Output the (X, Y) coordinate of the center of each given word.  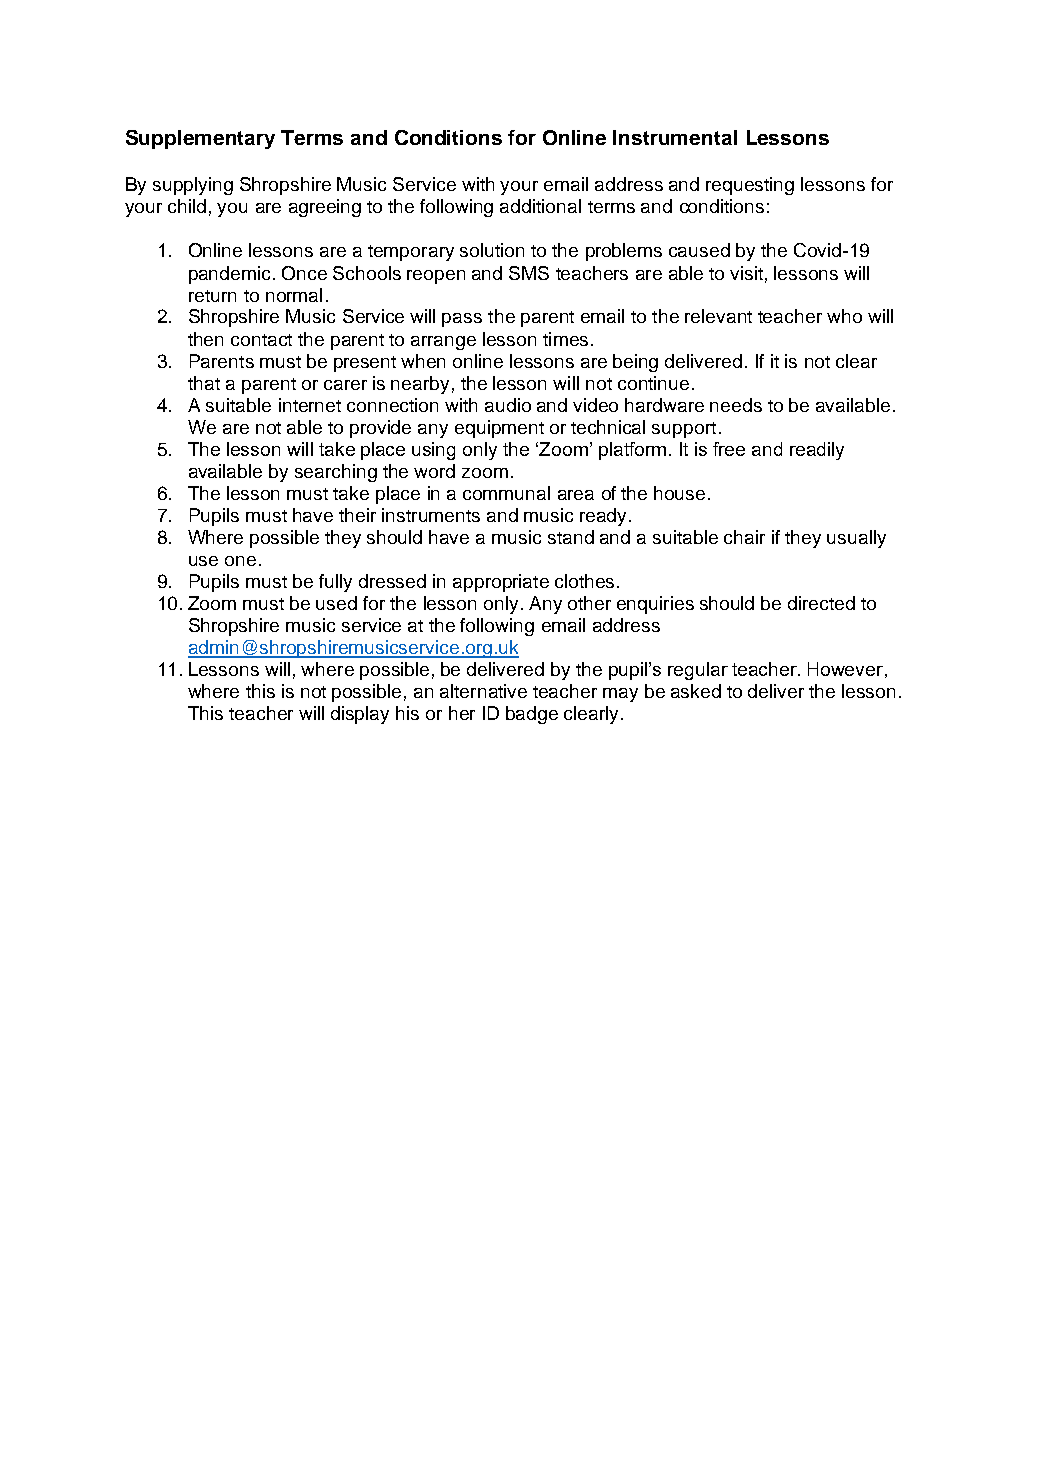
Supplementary (200, 139)
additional (540, 206)
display (360, 715)
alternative (483, 691)
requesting (750, 186)
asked (696, 691)
